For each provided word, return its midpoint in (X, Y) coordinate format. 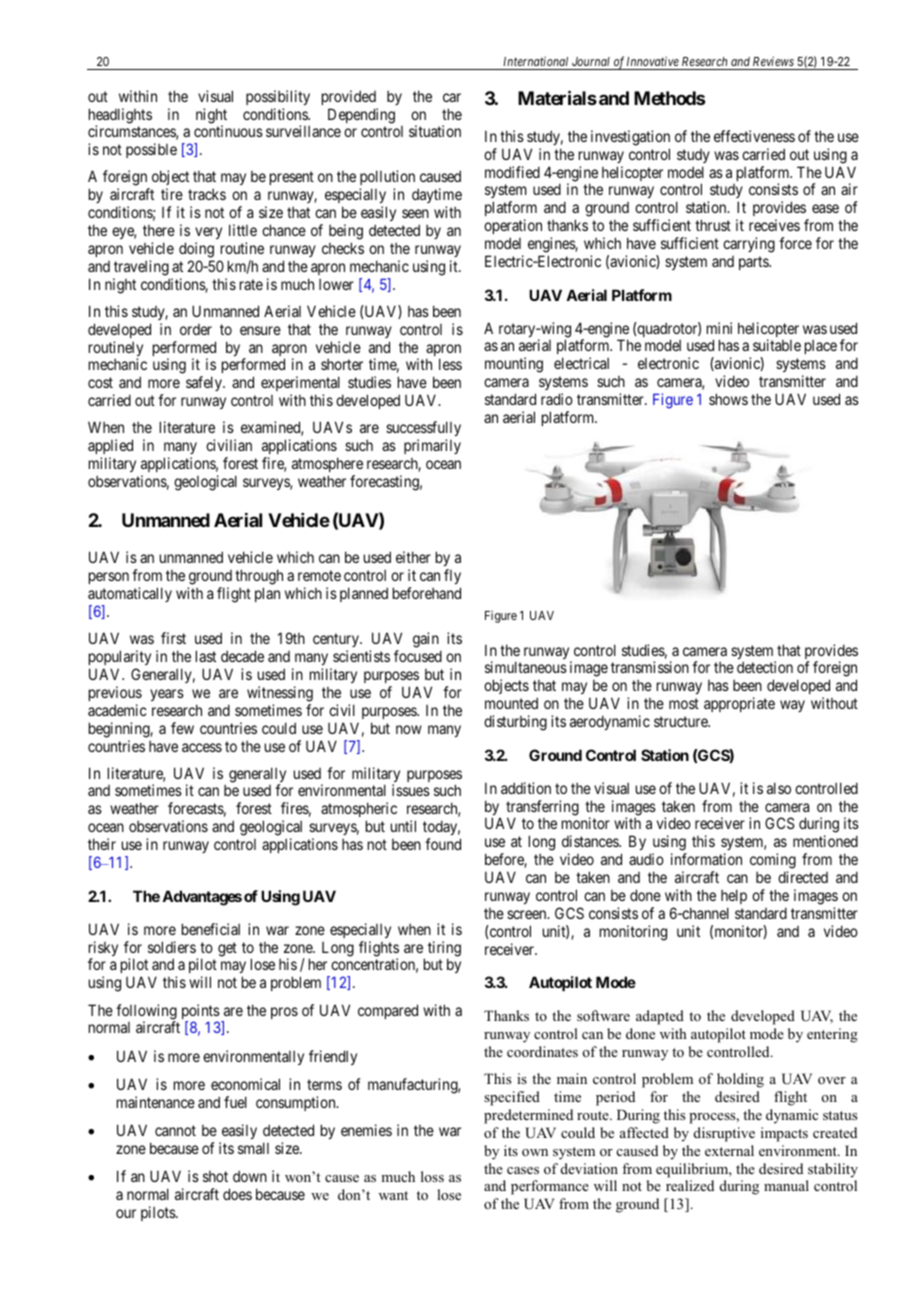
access (202, 747)
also (779, 788)
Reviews (773, 61)
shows (728, 399)
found (443, 844)
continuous (228, 131)
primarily (432, 446)
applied (110, 448)
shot (215, 1176)
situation (435, 131)
